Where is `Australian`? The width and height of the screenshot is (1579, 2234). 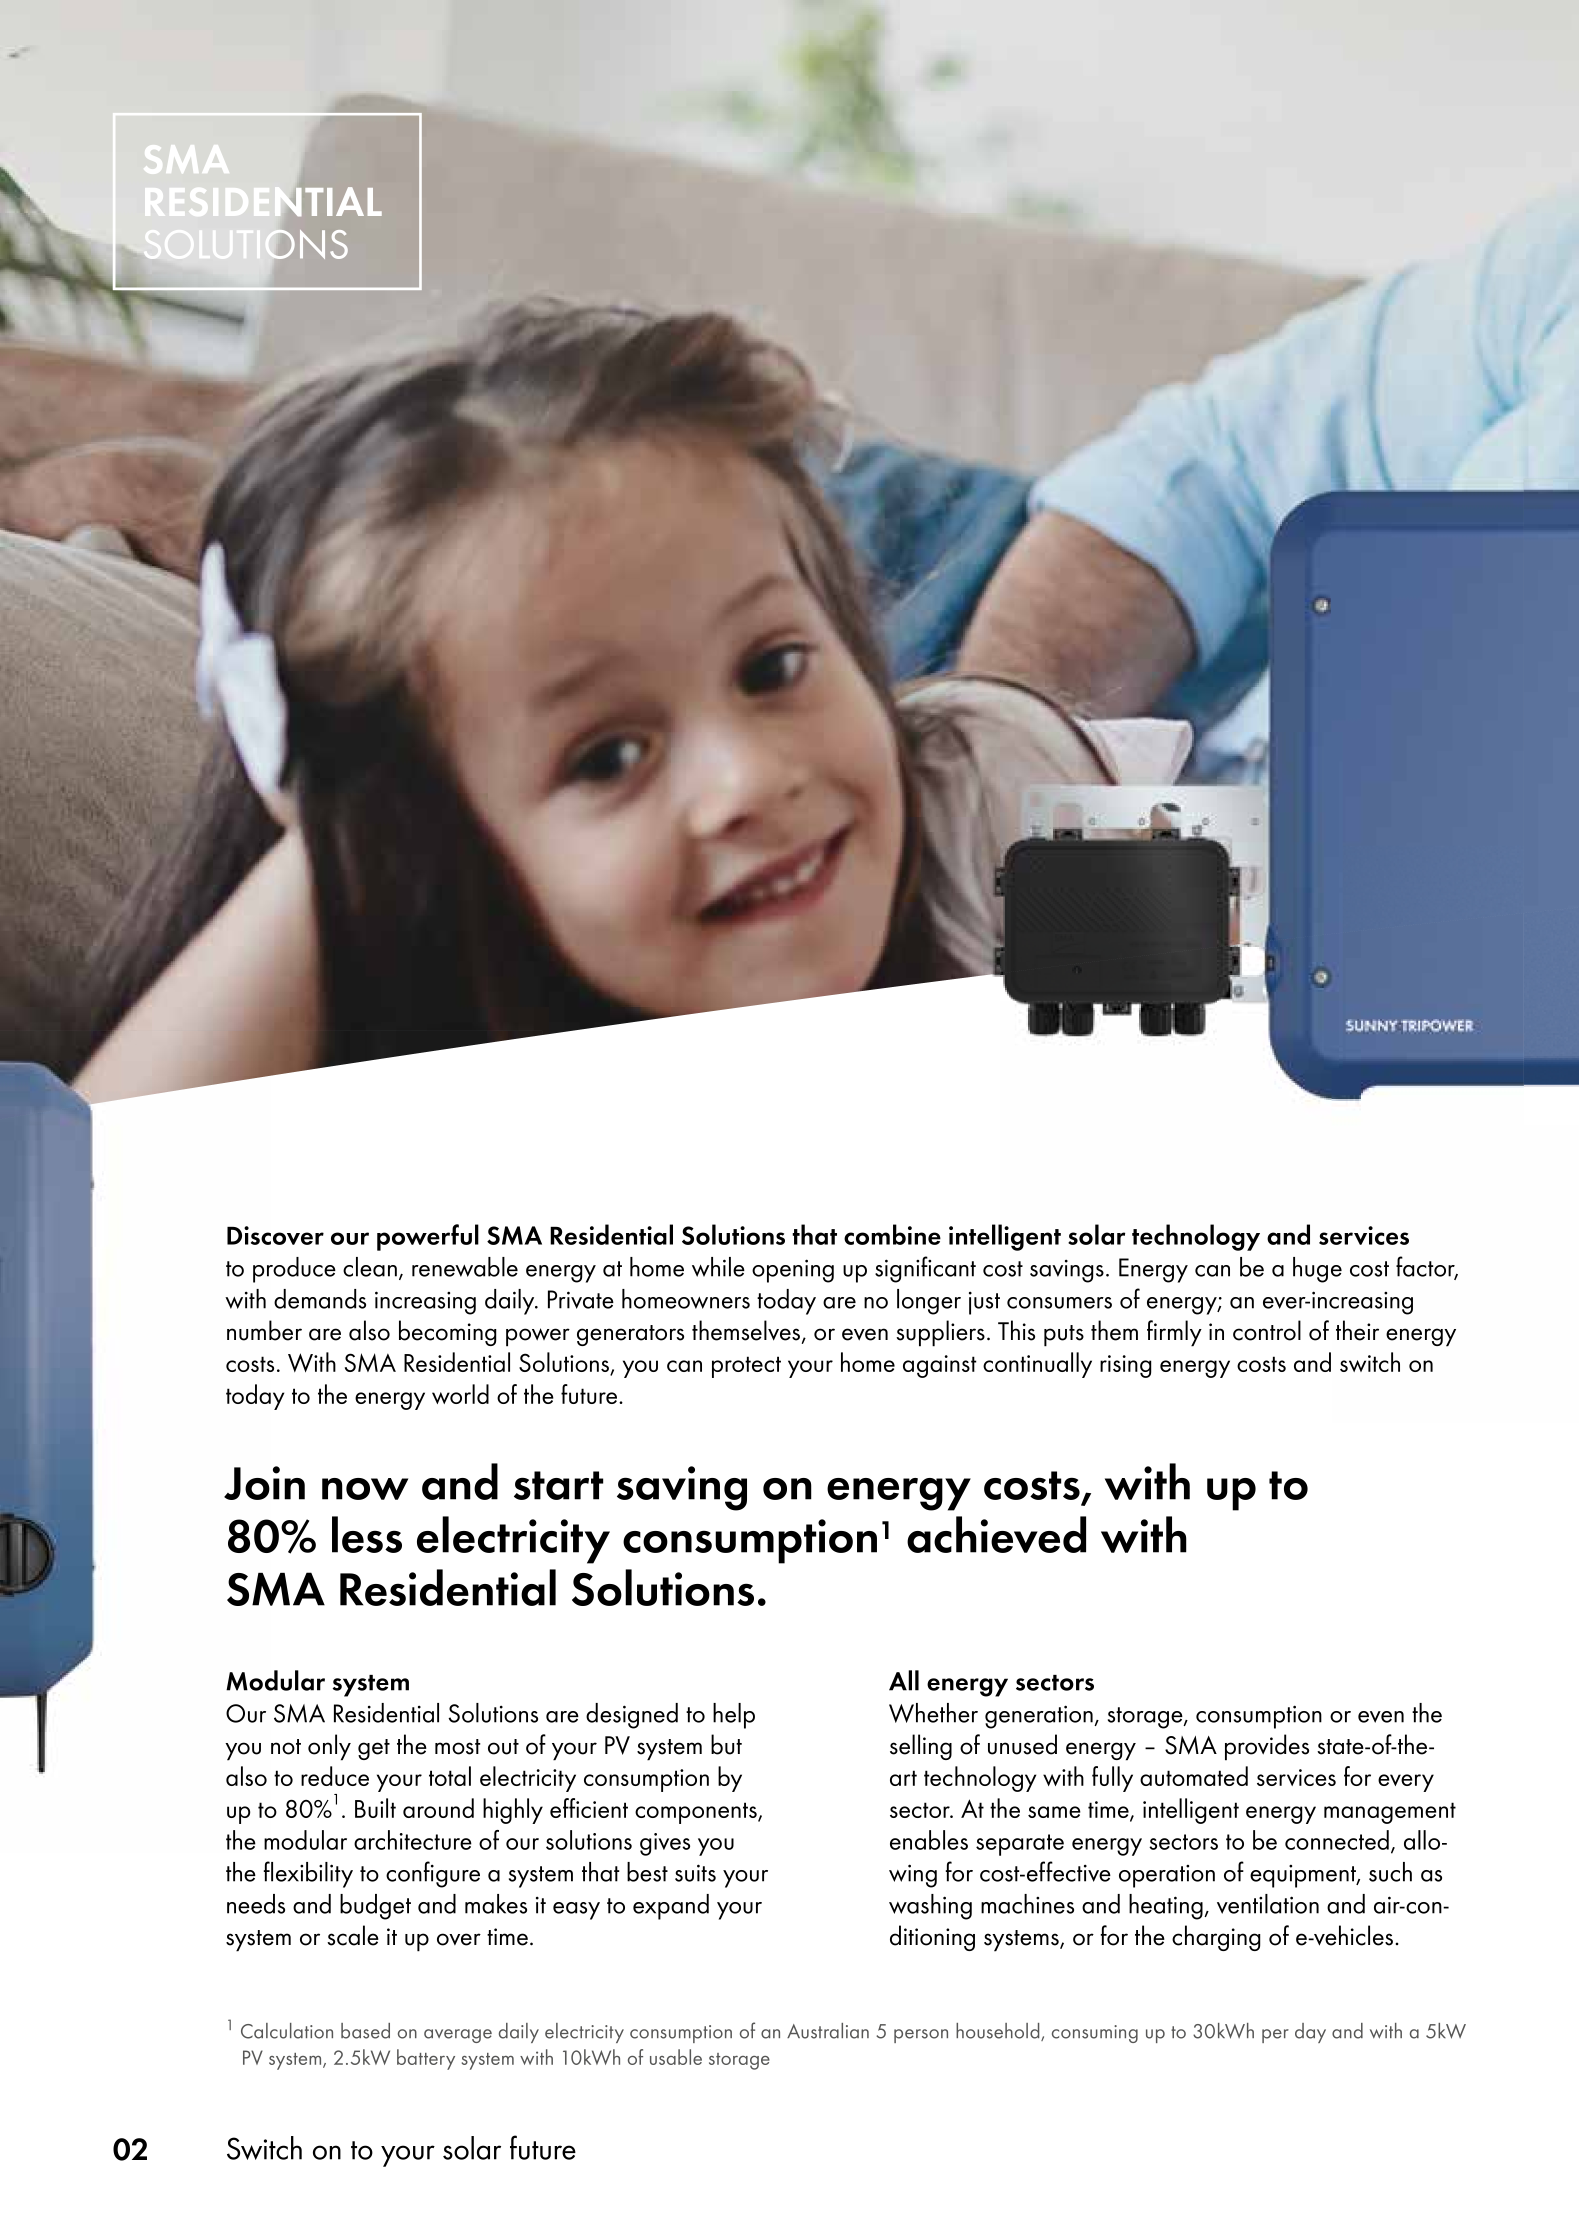 Australian is located at coordinates (828, 2031).
